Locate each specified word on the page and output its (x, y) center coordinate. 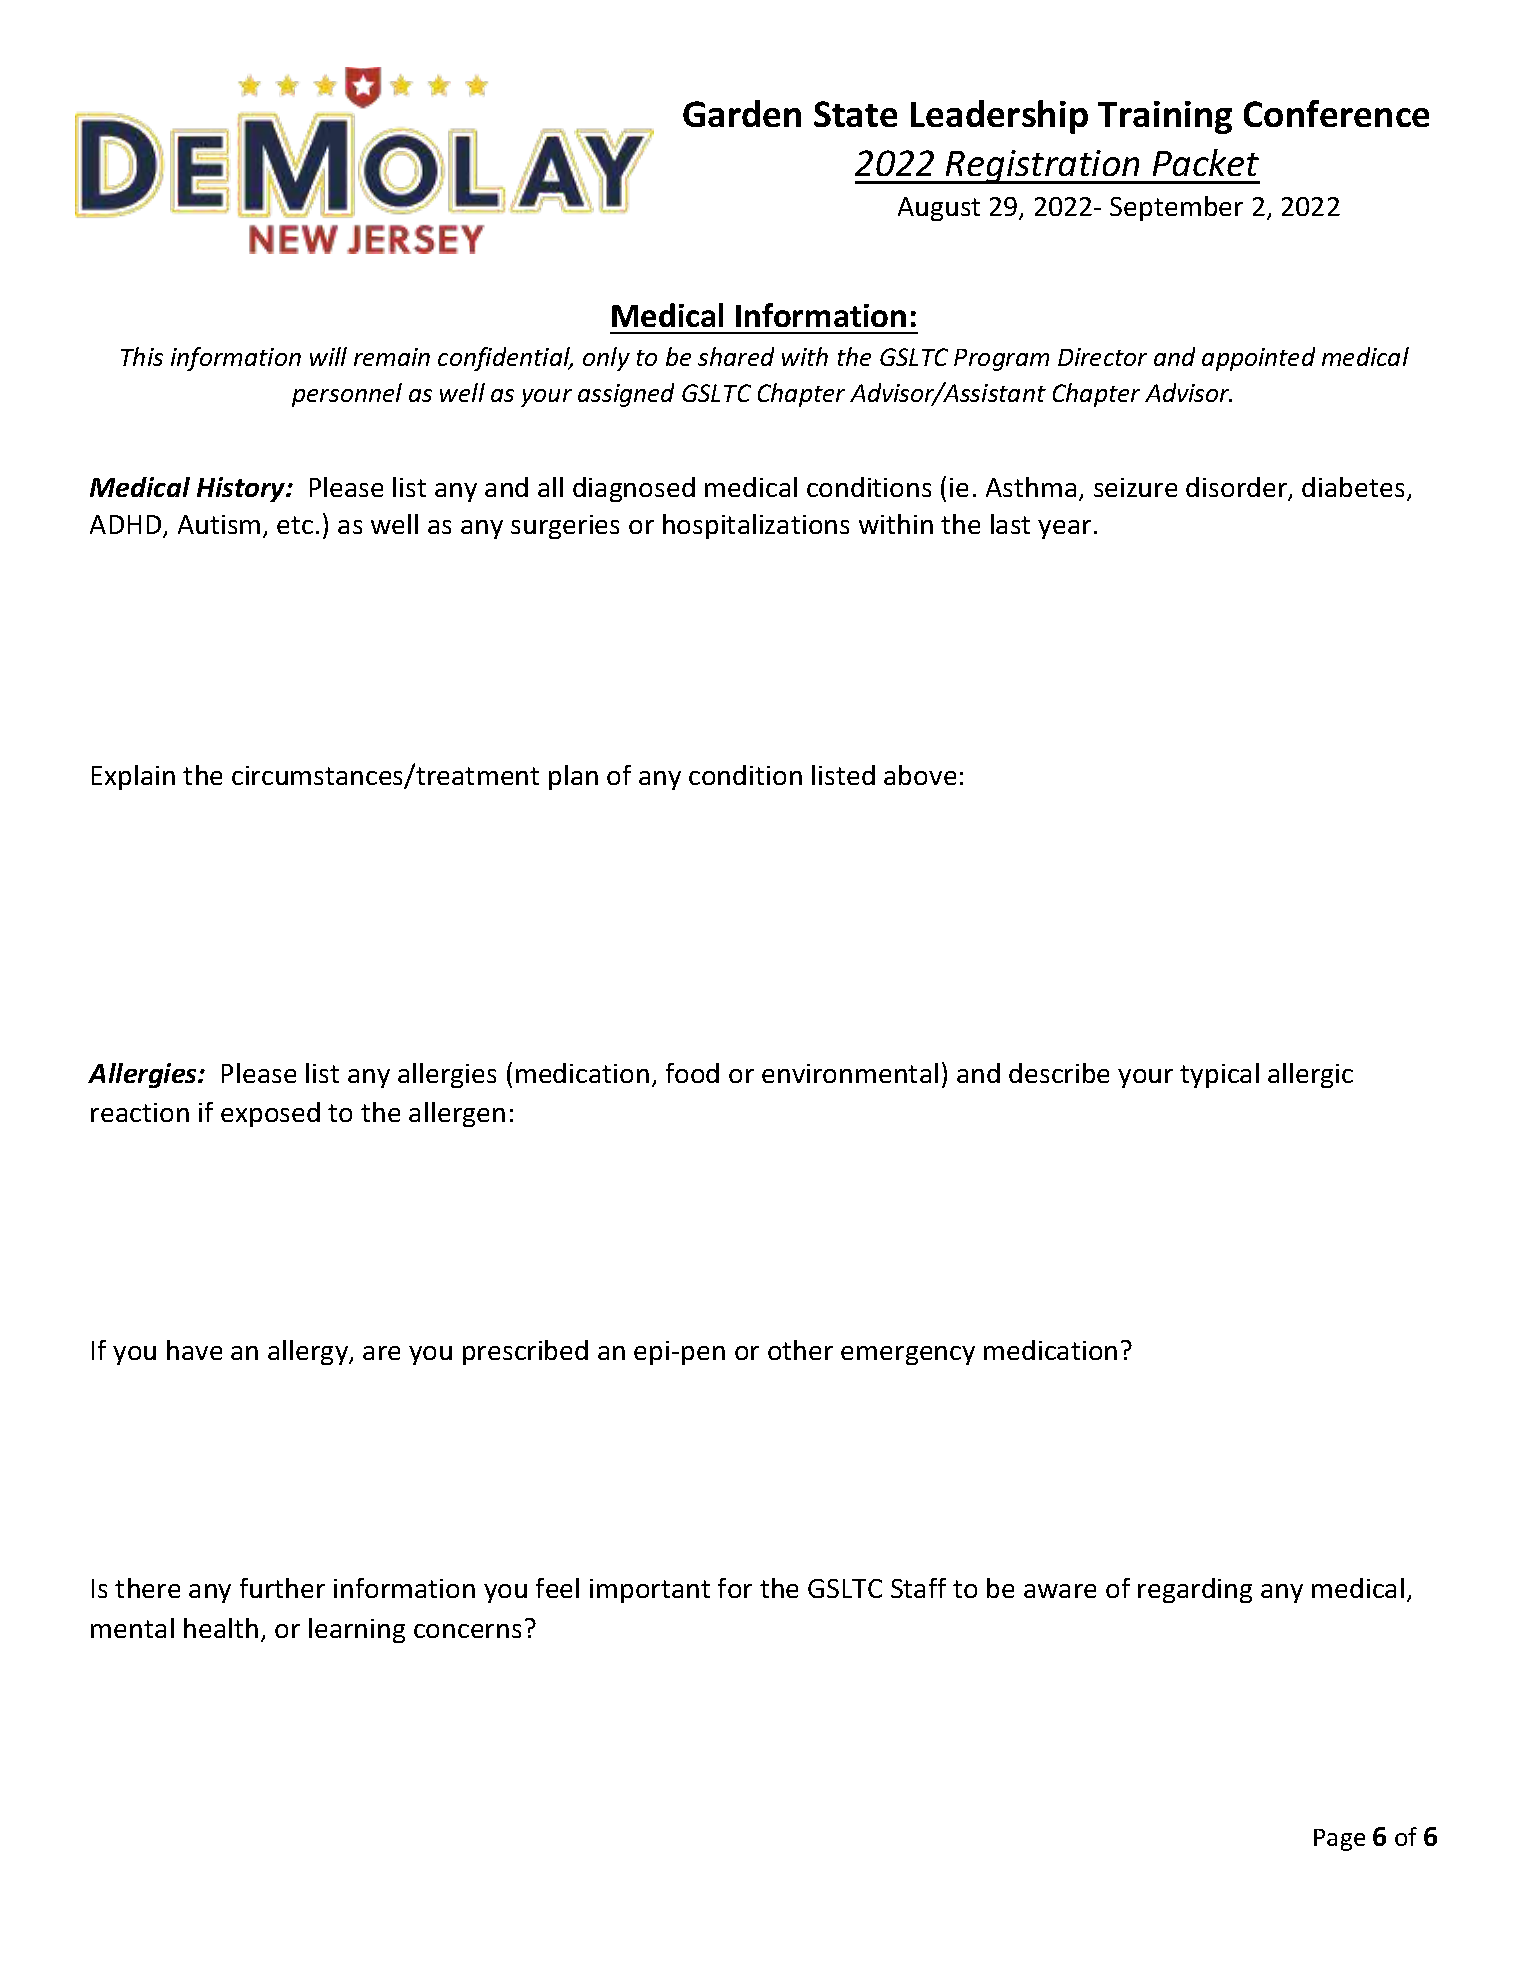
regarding (1195, 1590)
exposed (270, 1114)
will (328, 356)
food (692, 1073)
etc (295, 525)
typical (1219, 1075)
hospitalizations (756, 526)
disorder (1238, 488)
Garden (742, 113)
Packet (1206, 162)
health (221, 1628)
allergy (309, 1352)
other (800, 1350)
